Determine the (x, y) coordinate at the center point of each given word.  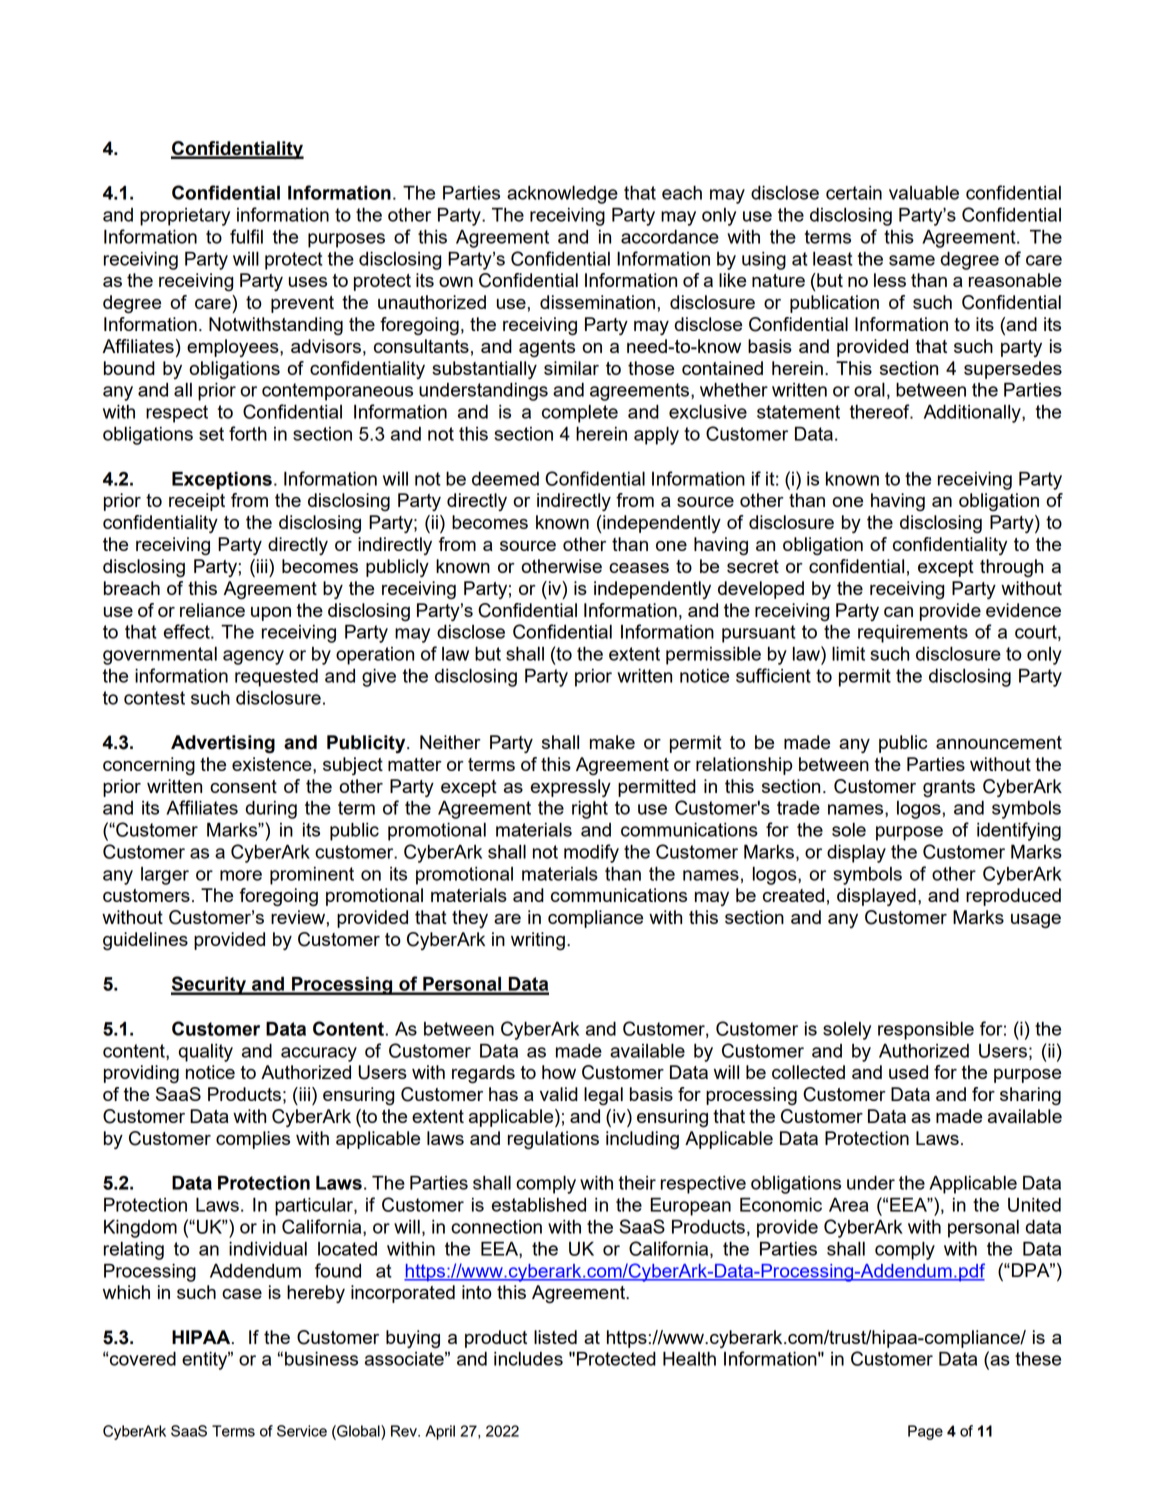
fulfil (246, 236)
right (590, 810)
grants (949, 789)
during (271, 809)
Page (925, 1432)
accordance (670, 236)
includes (528, 1358)
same (912, 260)
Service (302, 1431)
